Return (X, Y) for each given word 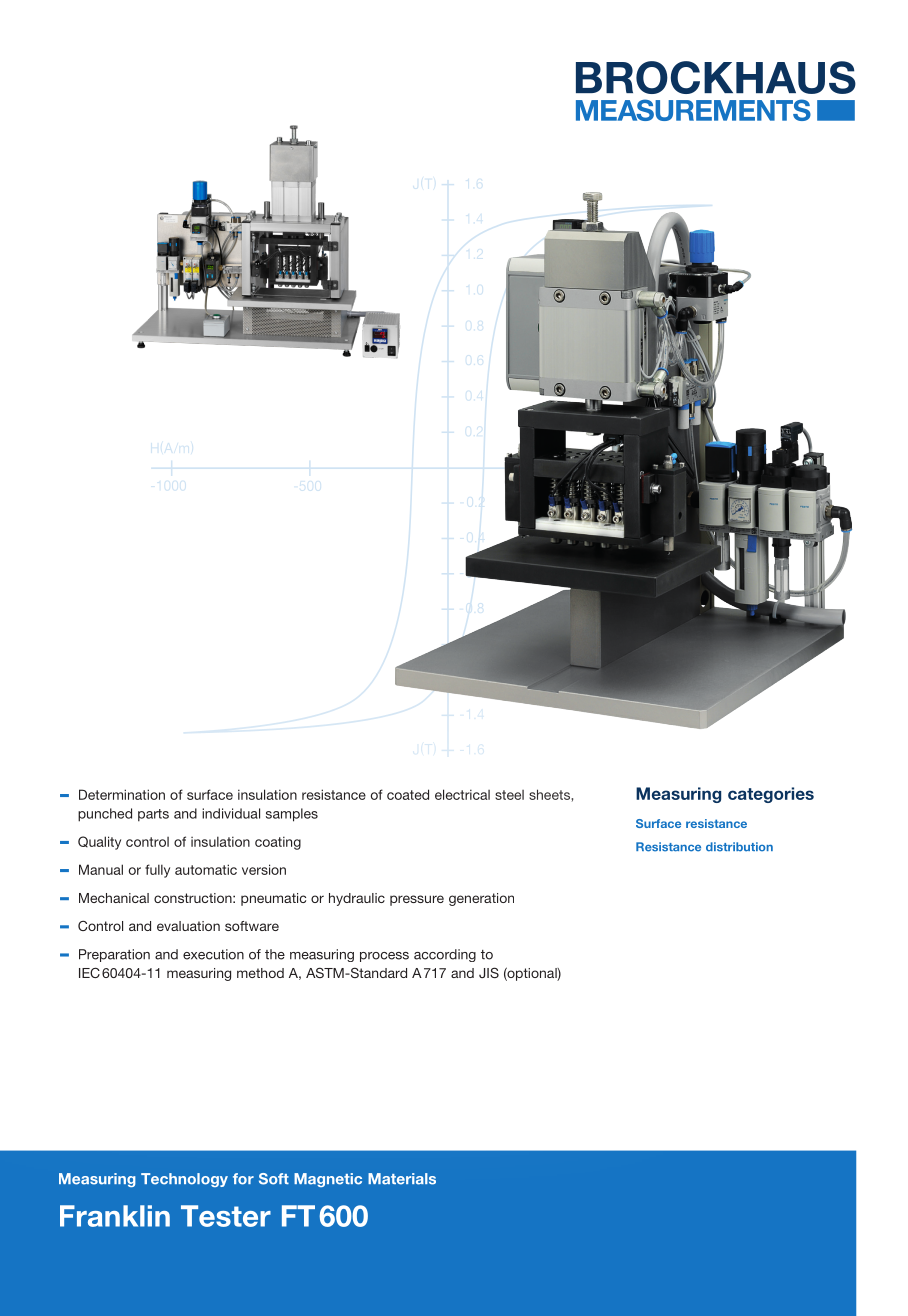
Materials (402, 1179)
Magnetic (328, 1180)
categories (771, 795)
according (445, 955)
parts (153, 815)
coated (408, 794)
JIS (489, 972)
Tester (226, 1216)
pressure (417, 900)
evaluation (188, 926)
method (260, 973)
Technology (184, 1180)
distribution (739, 847)
